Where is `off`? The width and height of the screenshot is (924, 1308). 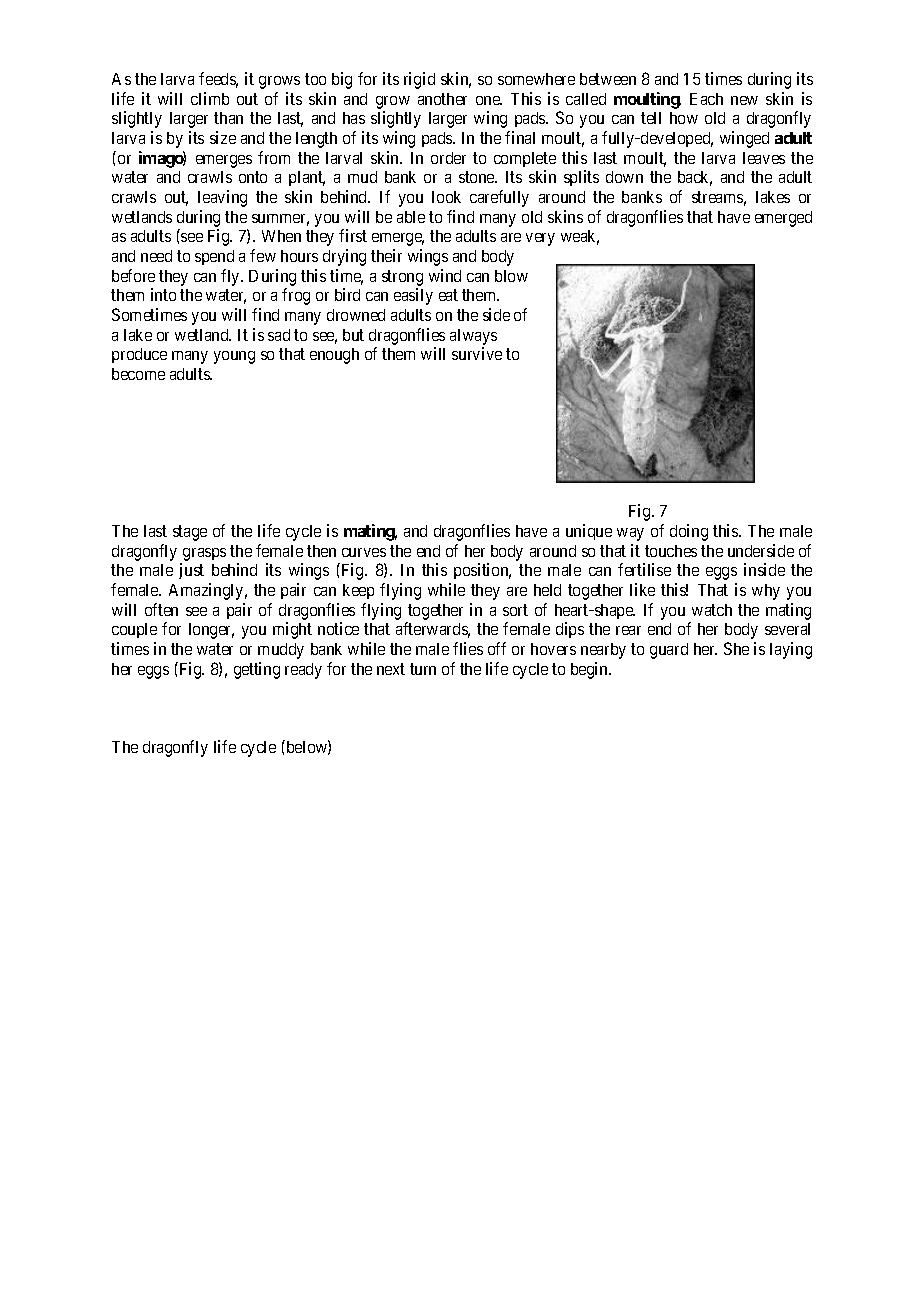 off is located at coordinates (497, 648).
